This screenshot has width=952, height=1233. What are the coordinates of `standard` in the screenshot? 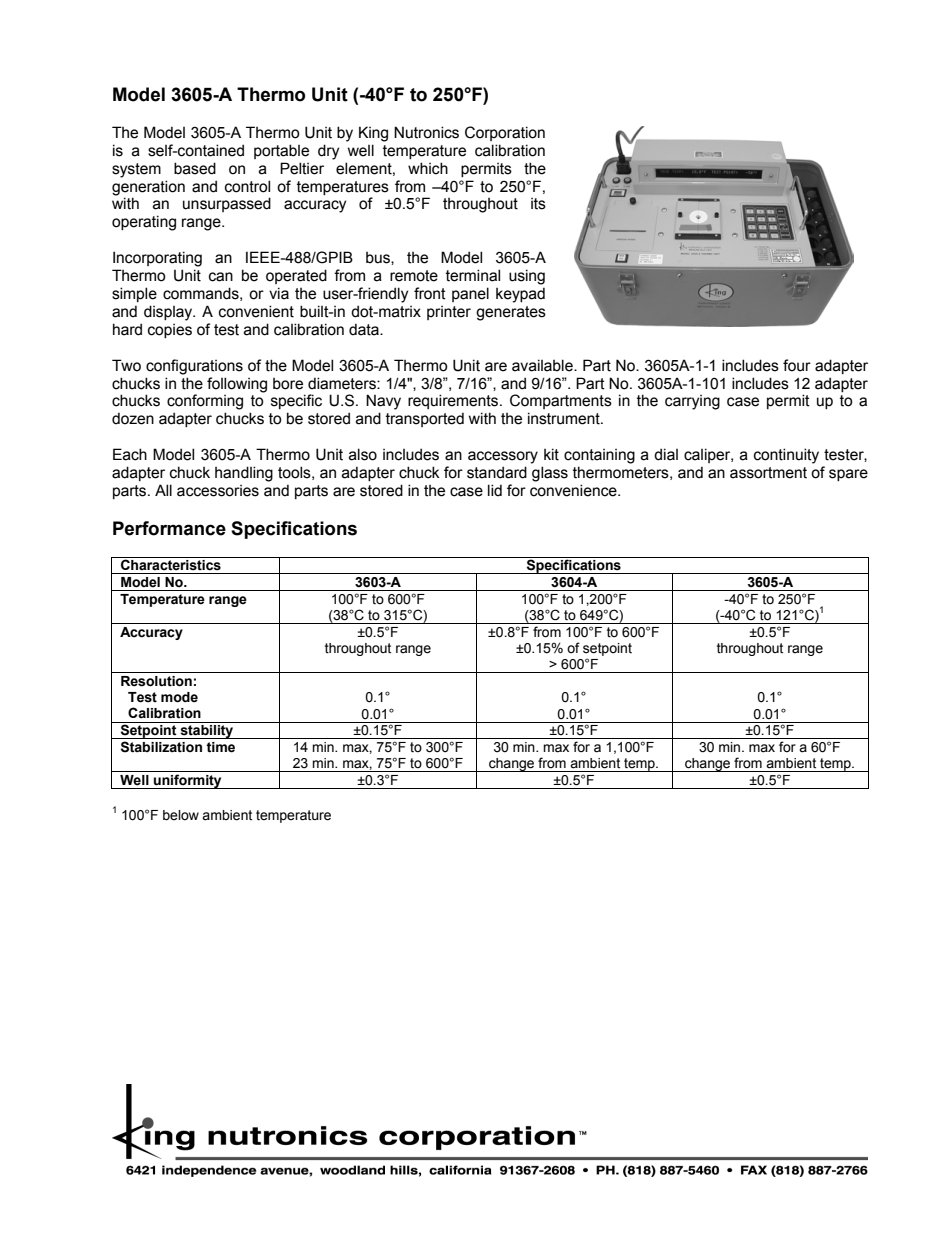 It's located at (497, 472).
